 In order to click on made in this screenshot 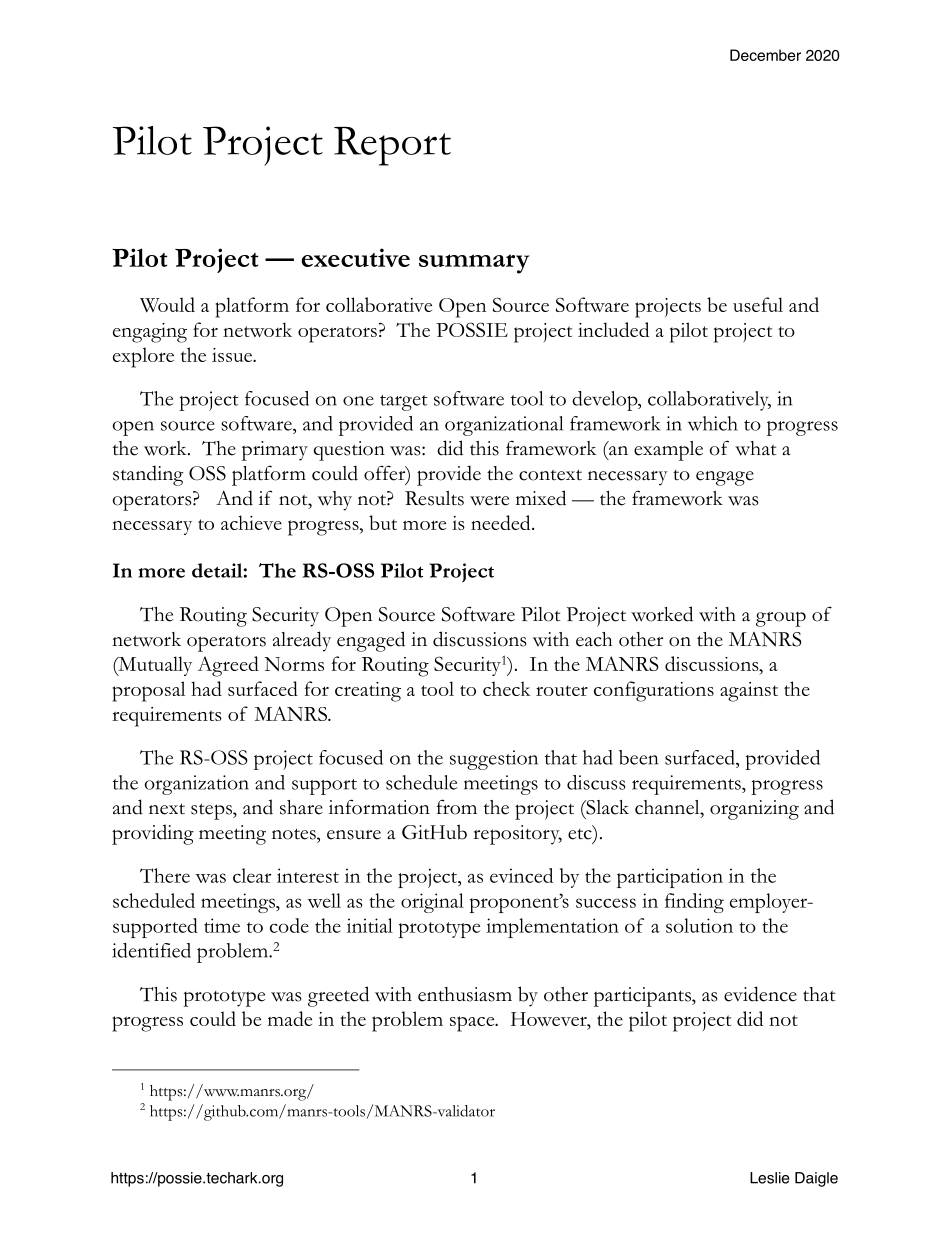, I will do `click(290, 1018)`.
